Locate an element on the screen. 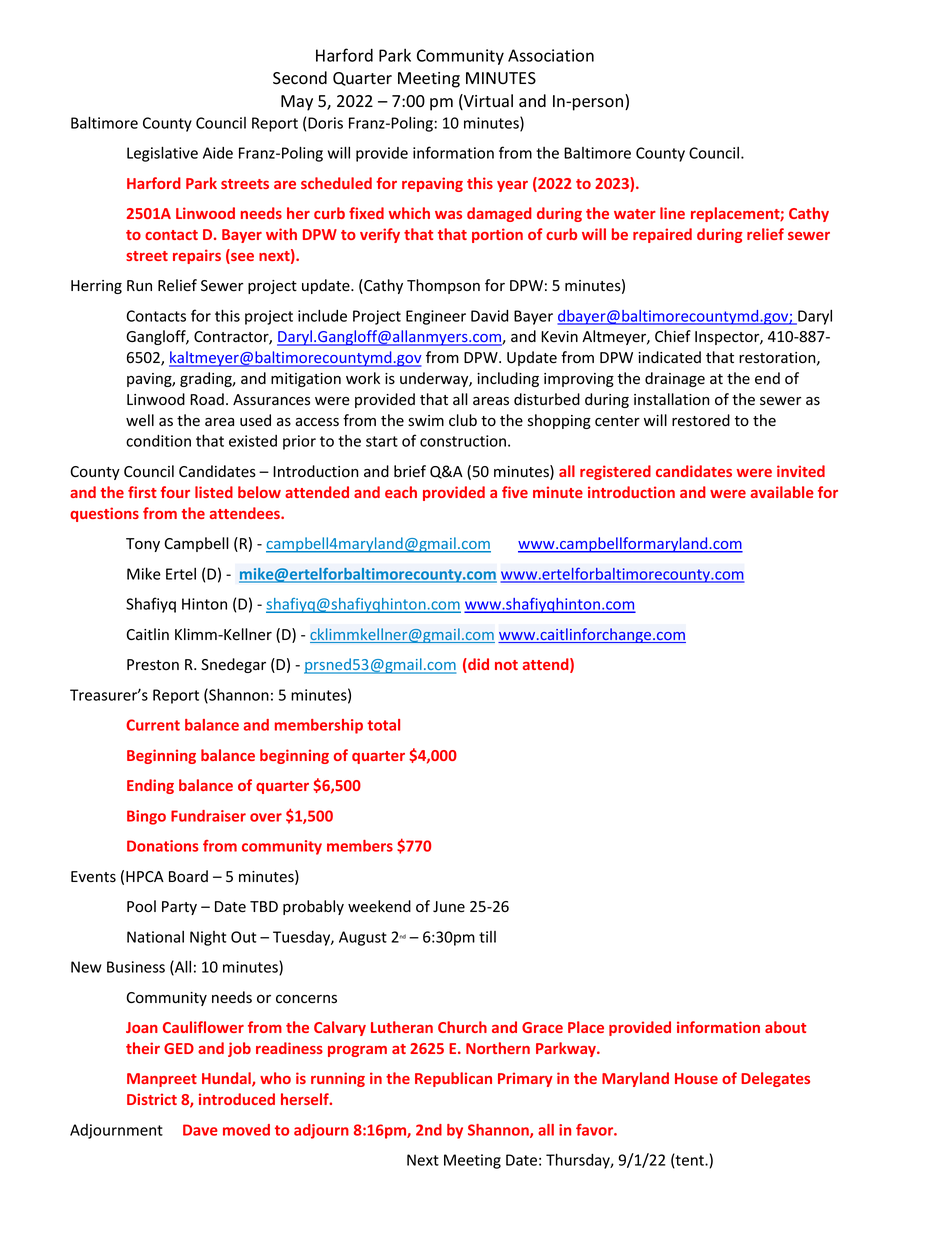 This screenshot has width=952, height=1233. swim is located at coordinates (426, 420).
